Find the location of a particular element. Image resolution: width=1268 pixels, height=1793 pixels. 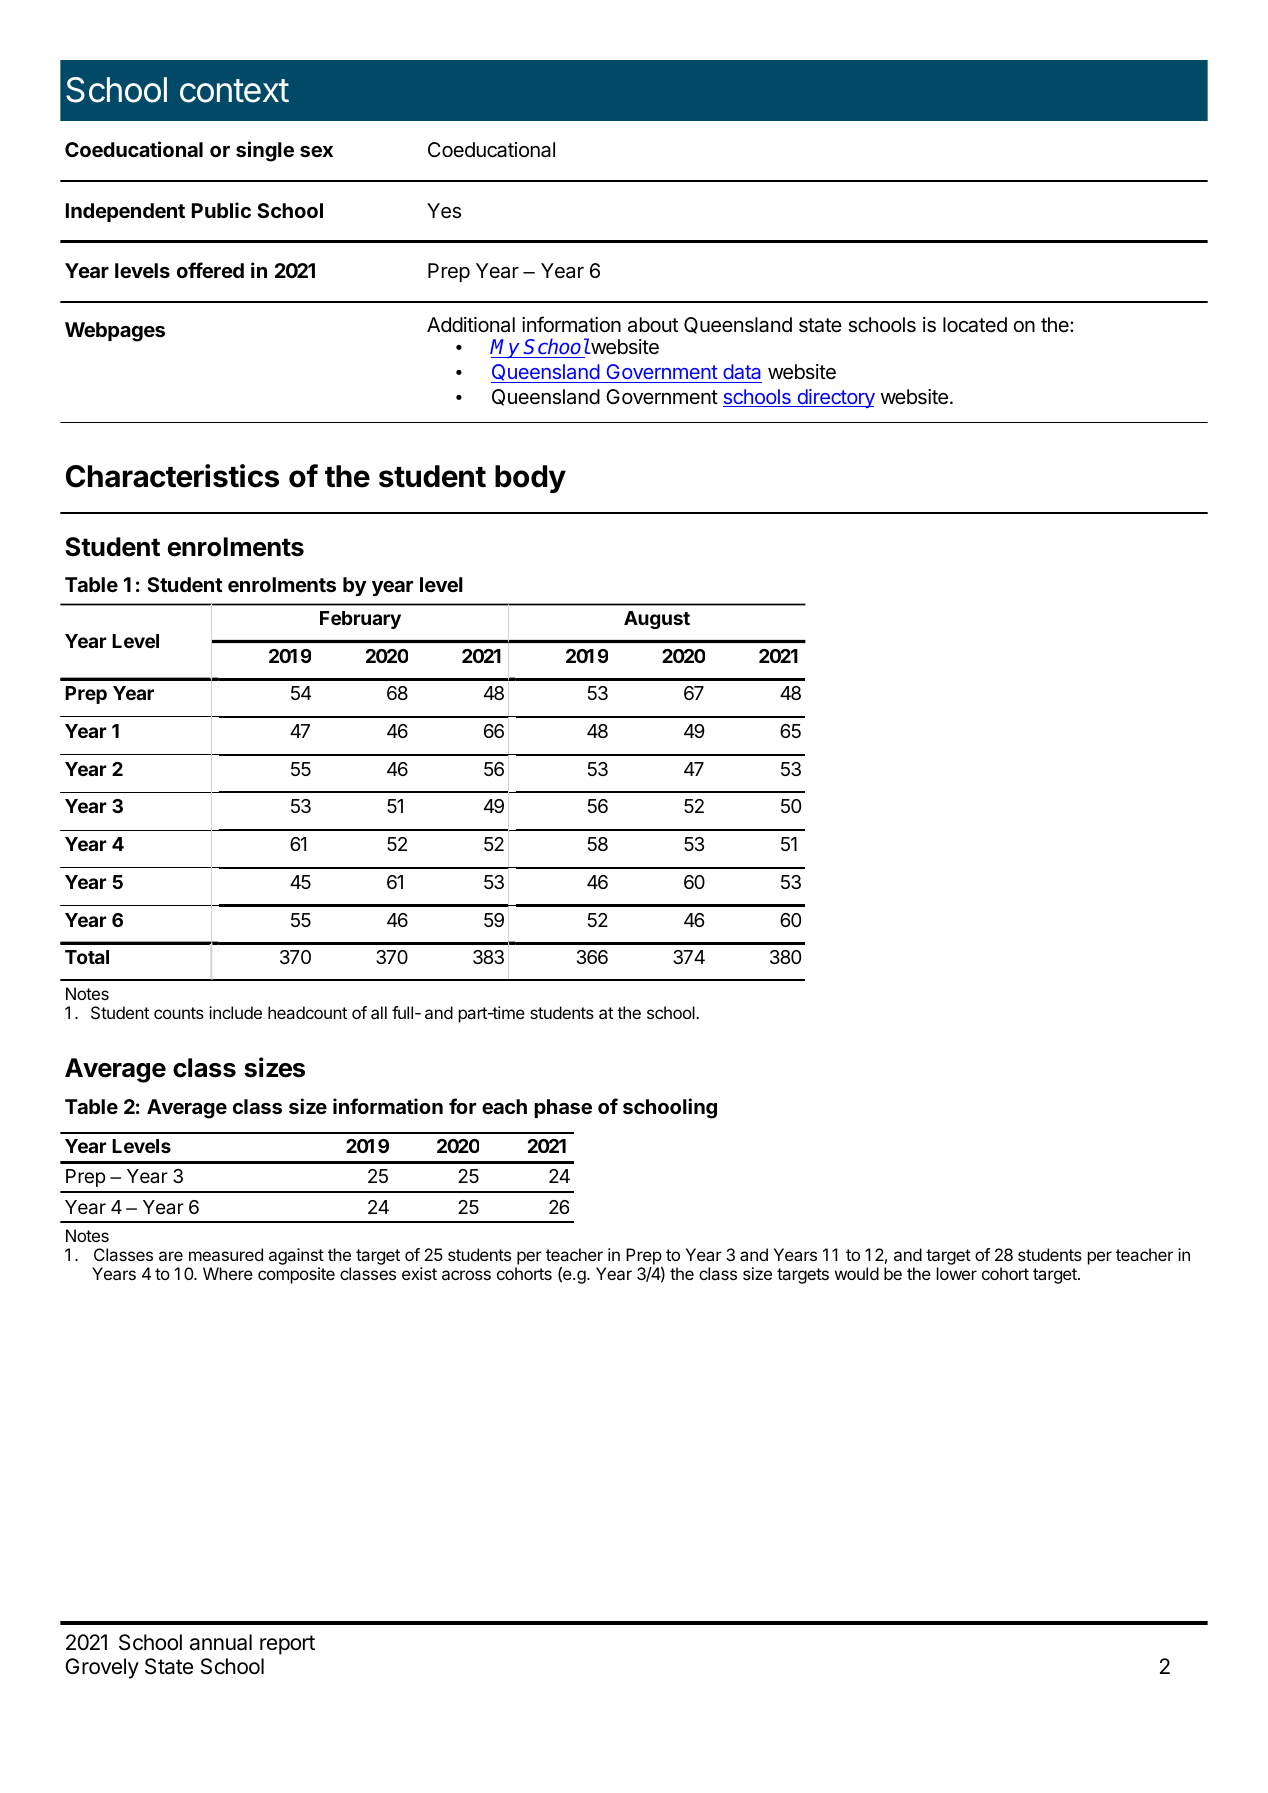

all is located at coordinates (379, 1012).
